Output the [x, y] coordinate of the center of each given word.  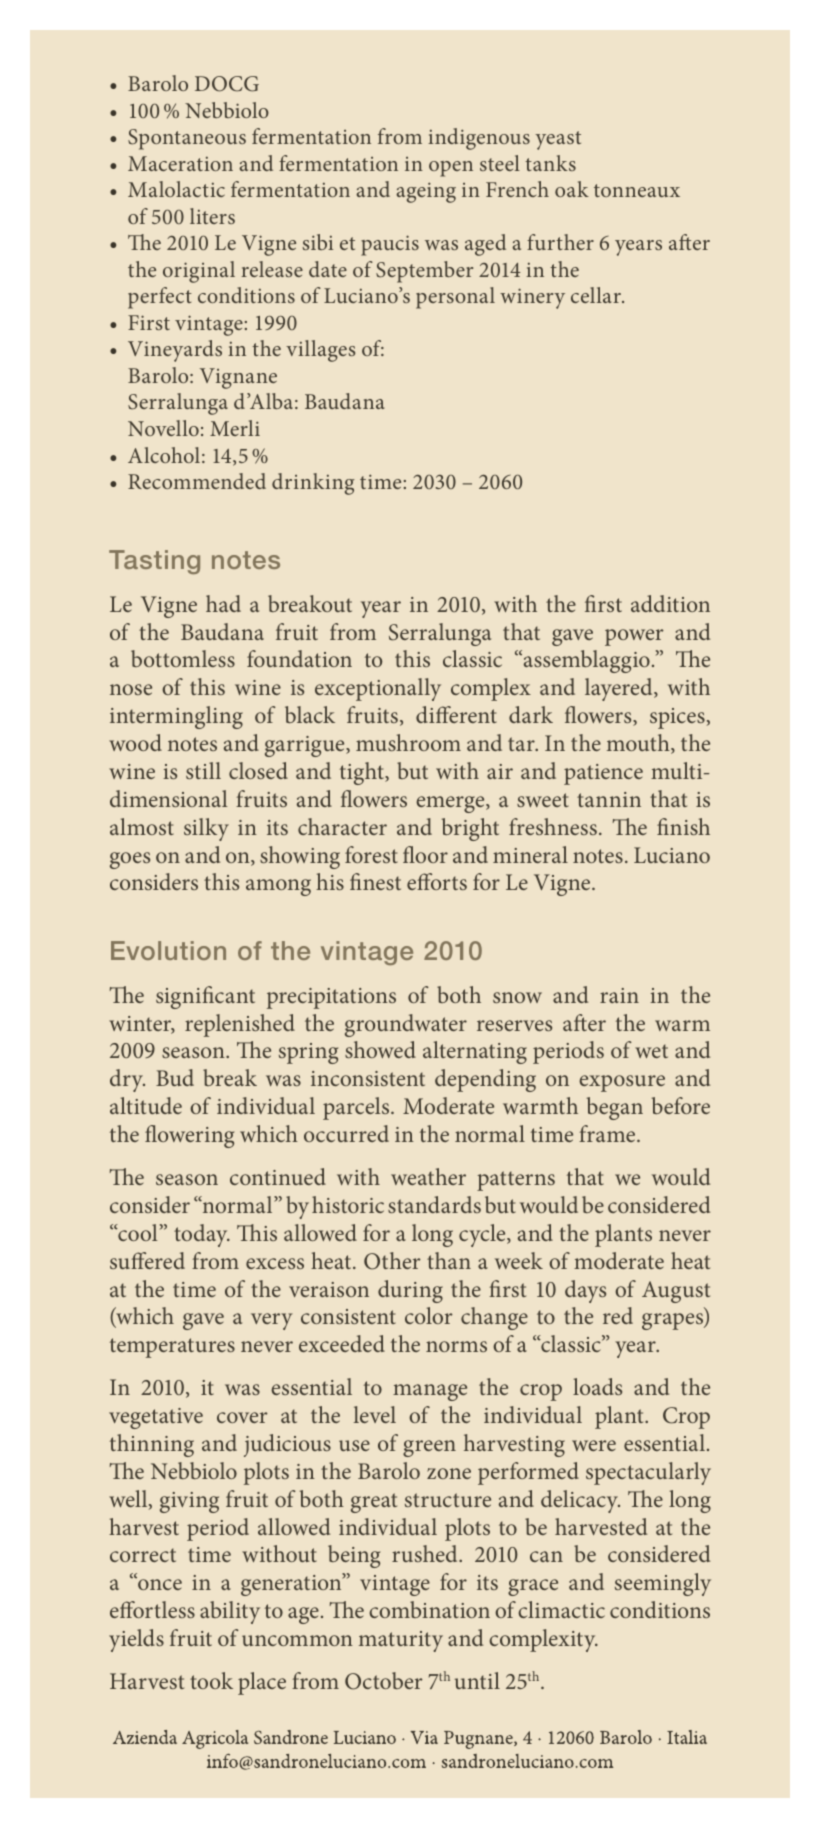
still [203, 770]
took [211, 1680]
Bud [175, 1077]
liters [212, 216]
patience [603, 774]
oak [572, 189]
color [429, 1315]
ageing [426, 192]
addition [670, 603]
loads [597, 1386]
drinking [313, 484]
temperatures [172, 1348]
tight [363, 773]
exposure [622, 1083]
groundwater [406, 1025]
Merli [235, 428]
